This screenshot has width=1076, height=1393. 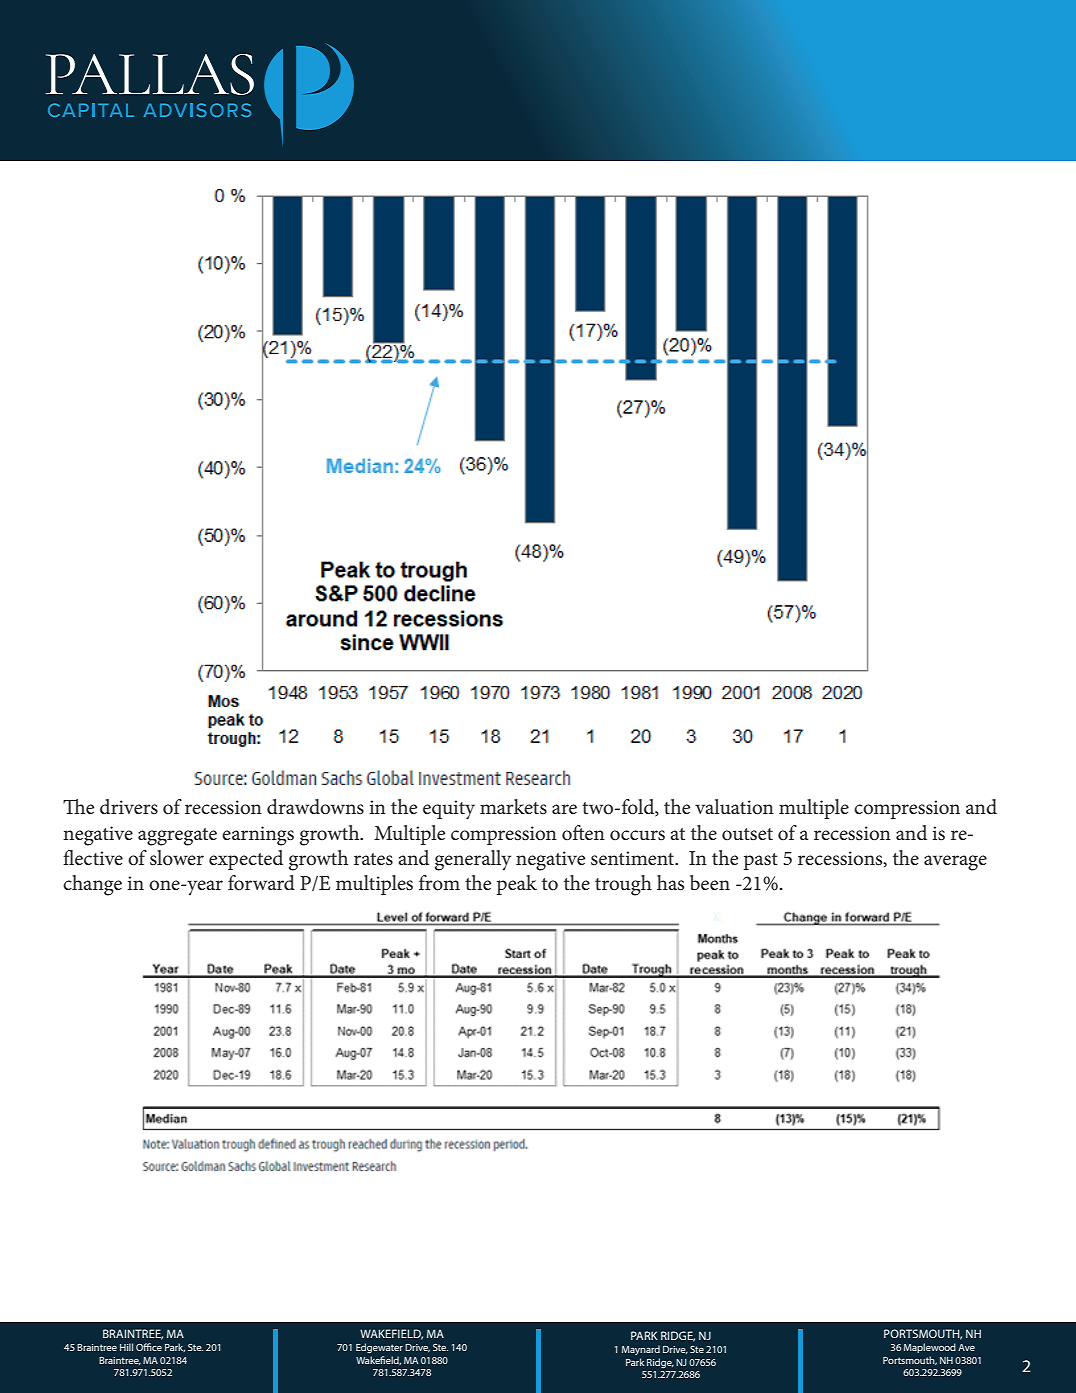 I want to click on has, so click(x=670, y=883).
